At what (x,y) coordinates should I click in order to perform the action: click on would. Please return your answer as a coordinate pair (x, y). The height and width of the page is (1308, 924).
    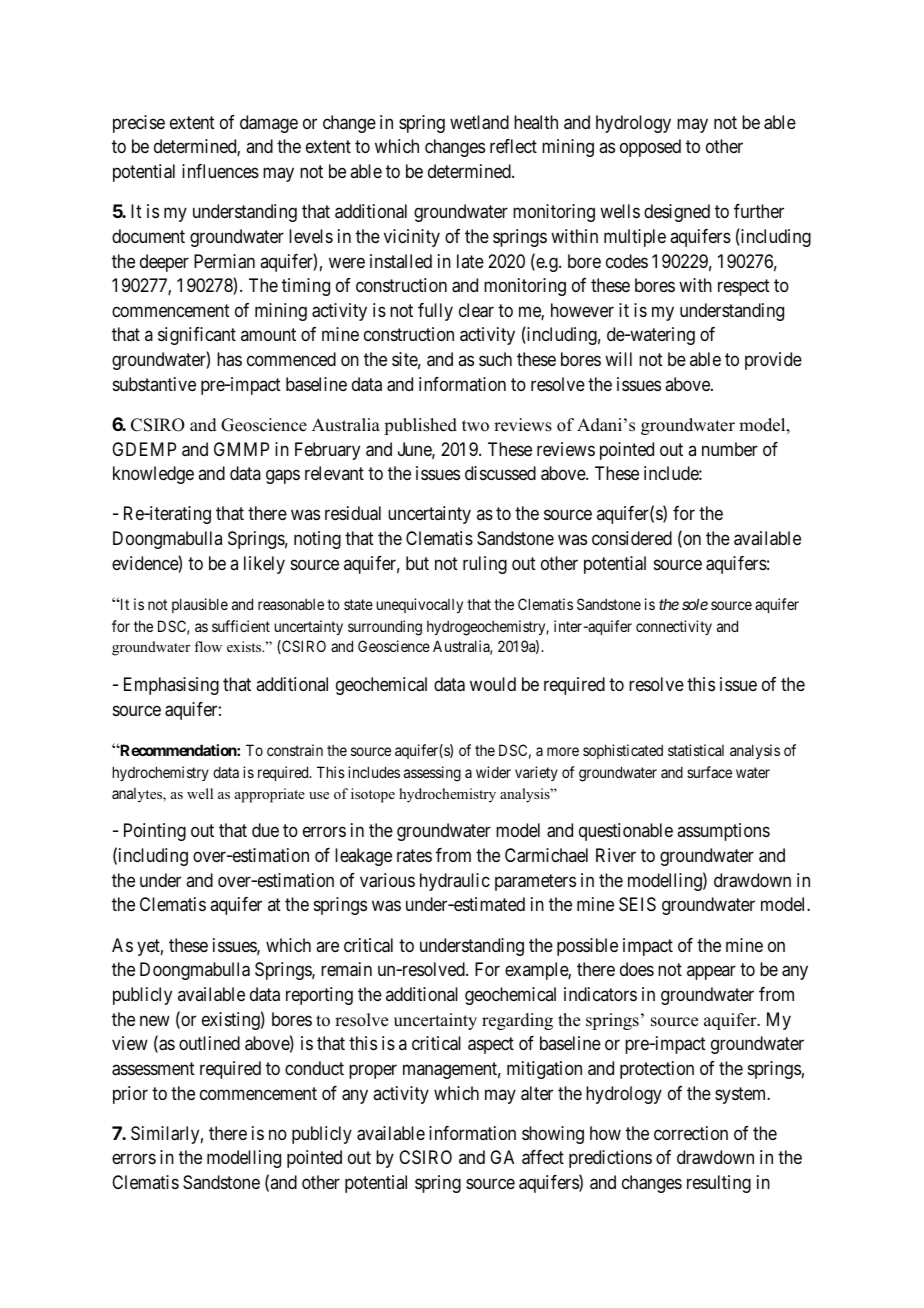
    Looking at the image, I should click on (493, 684).
